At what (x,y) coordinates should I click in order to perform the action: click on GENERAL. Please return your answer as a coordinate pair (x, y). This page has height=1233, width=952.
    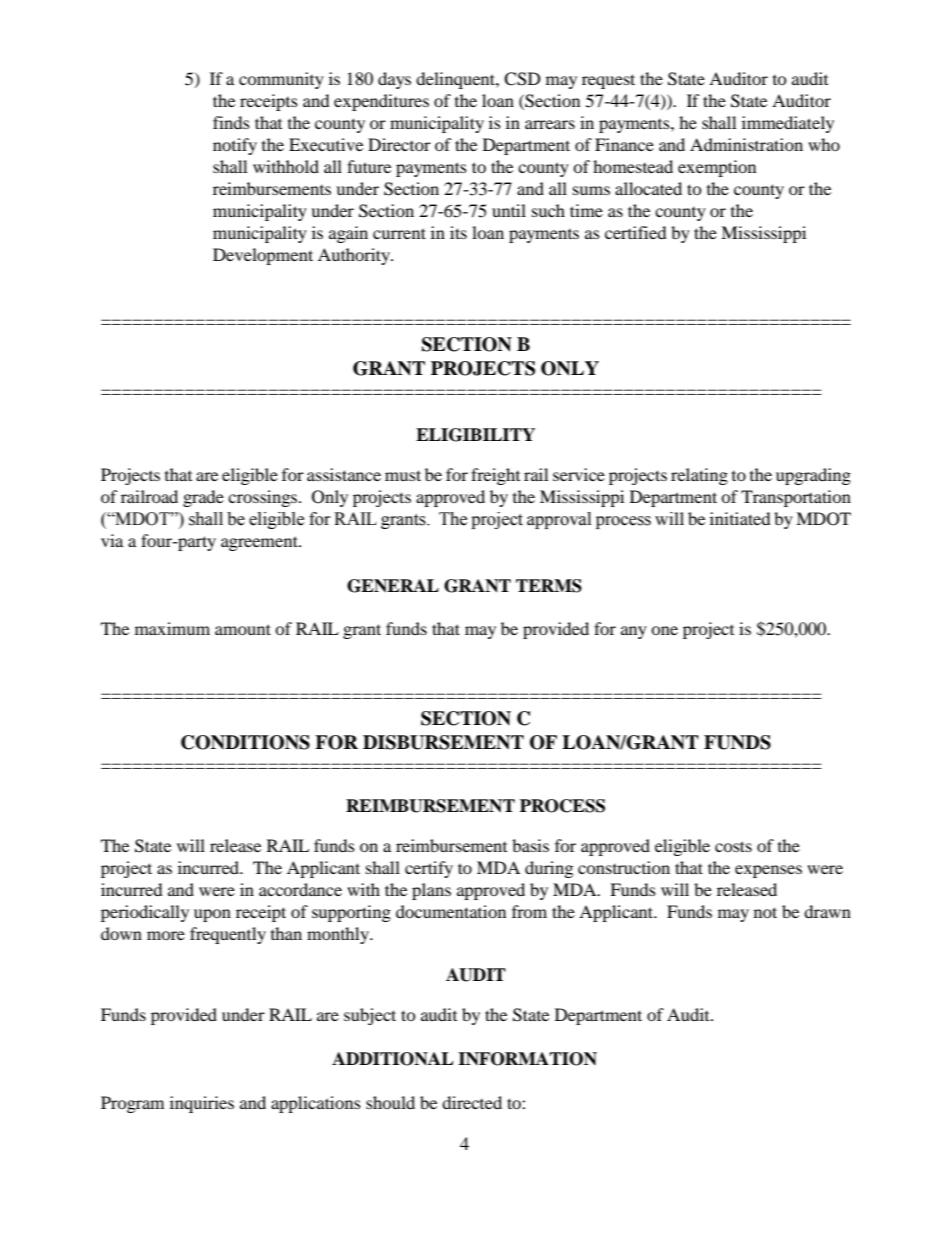
    Looking at the image, I should click on (393, 586).
